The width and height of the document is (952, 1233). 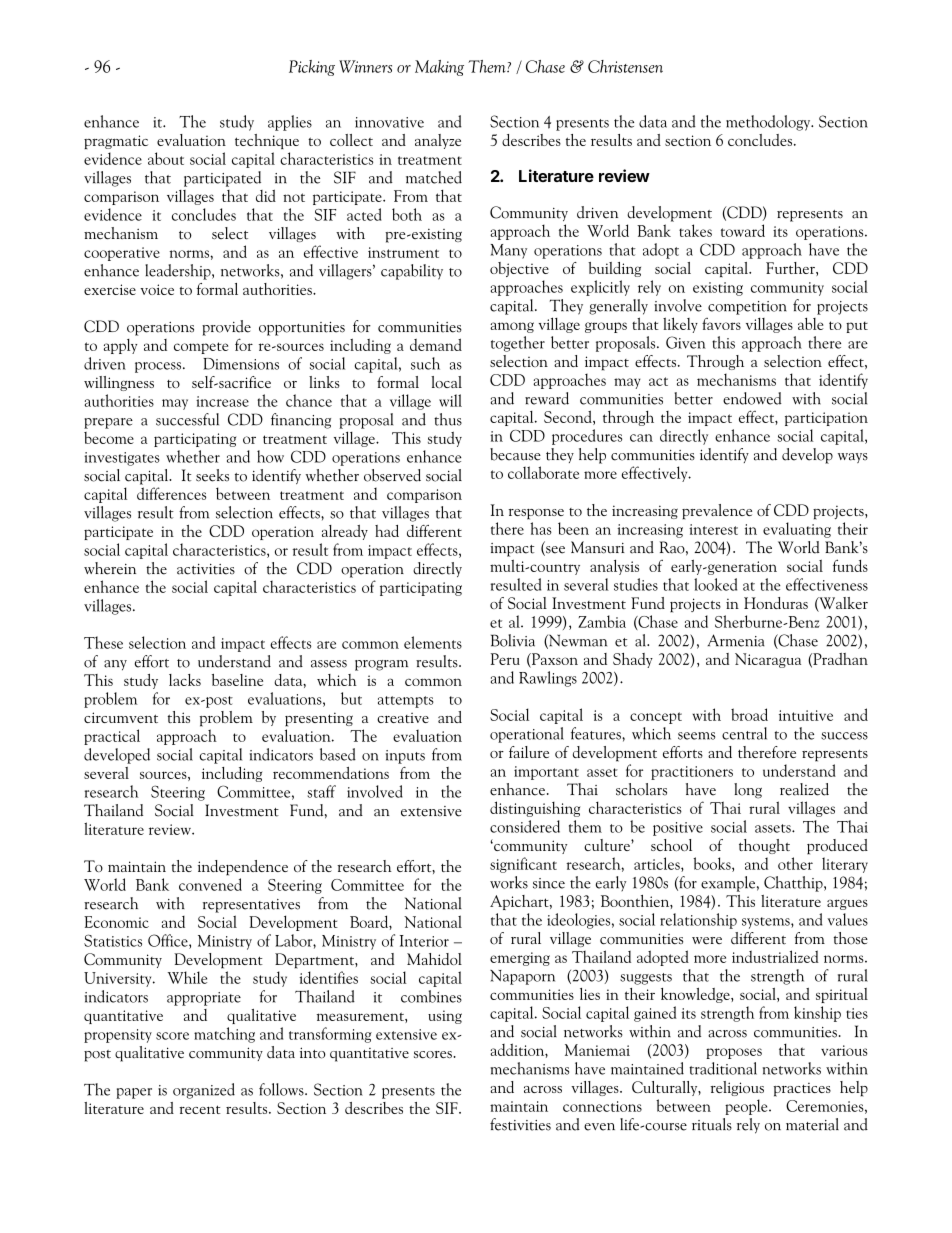 What do you see at coordinates (439, 68) in the document?
I see `Making` at bounding box center [439, 68].
